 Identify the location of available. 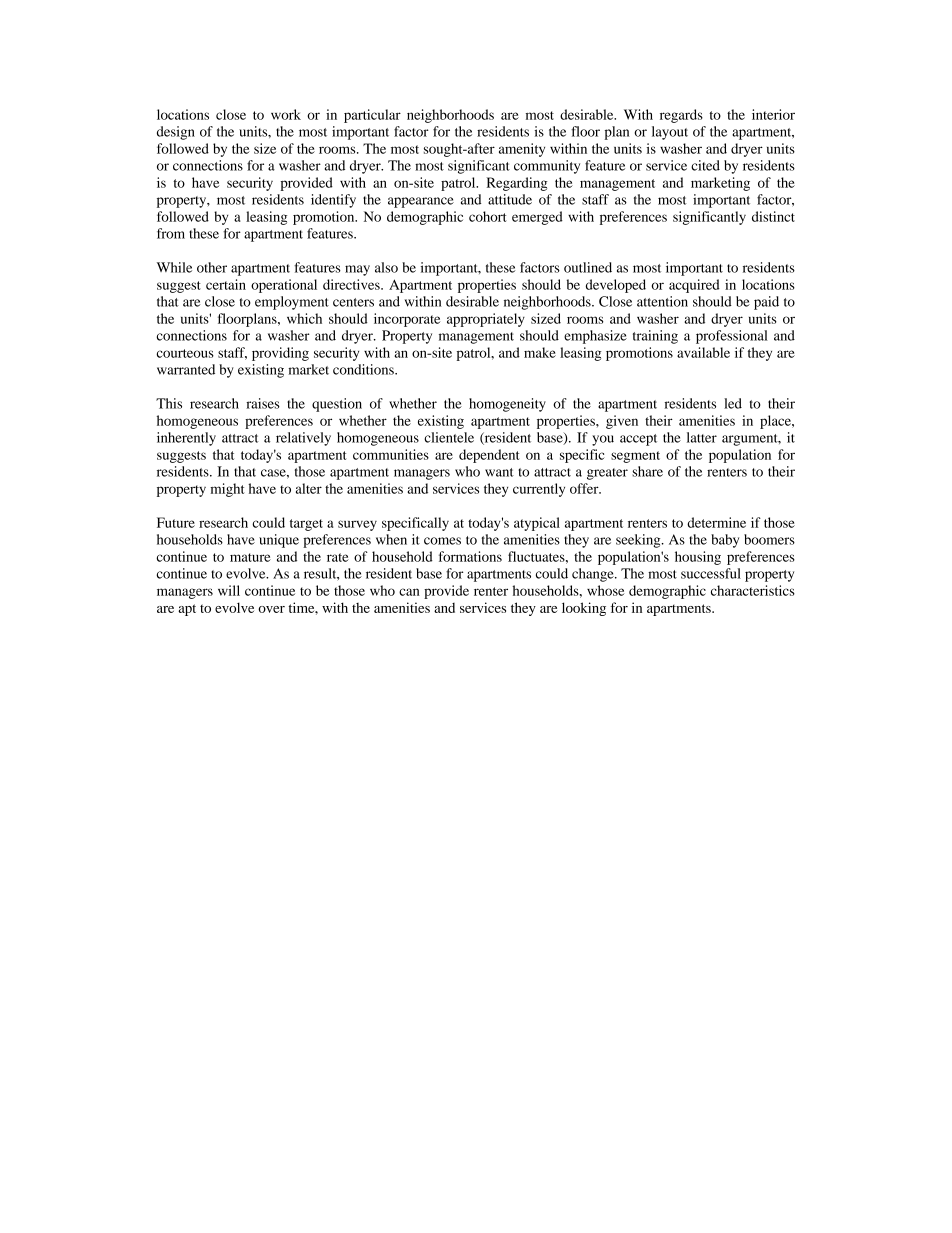
(703, 352).
